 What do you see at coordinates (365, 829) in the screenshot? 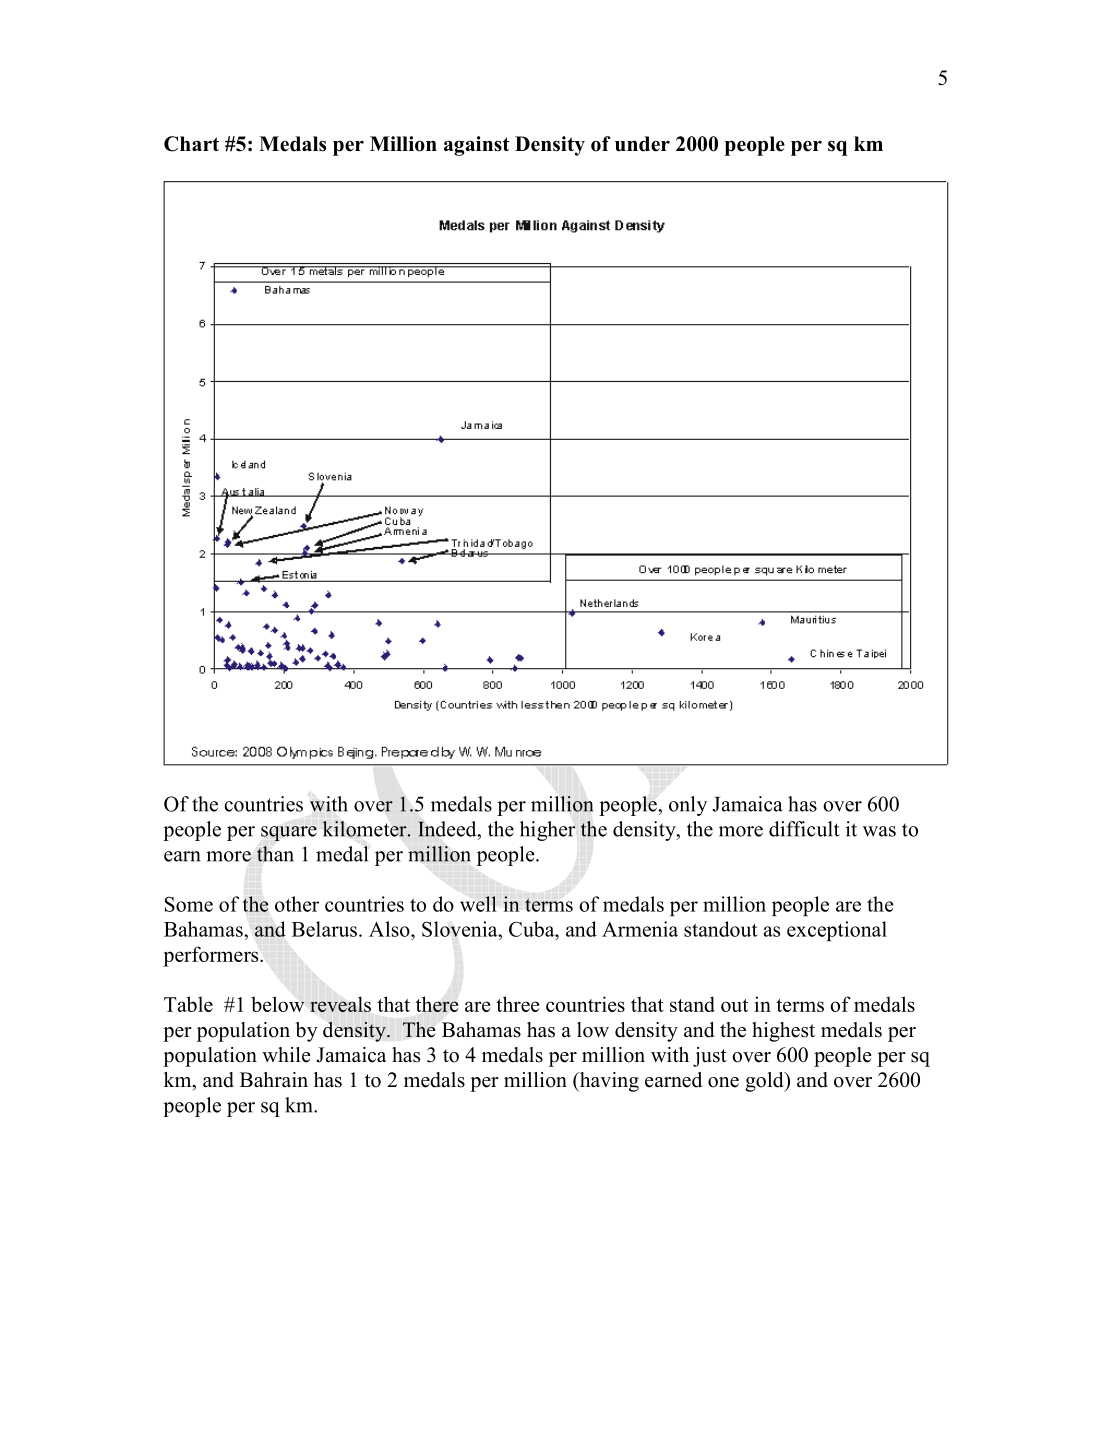
I see `kilometer` at bounding box center [365, 829].
